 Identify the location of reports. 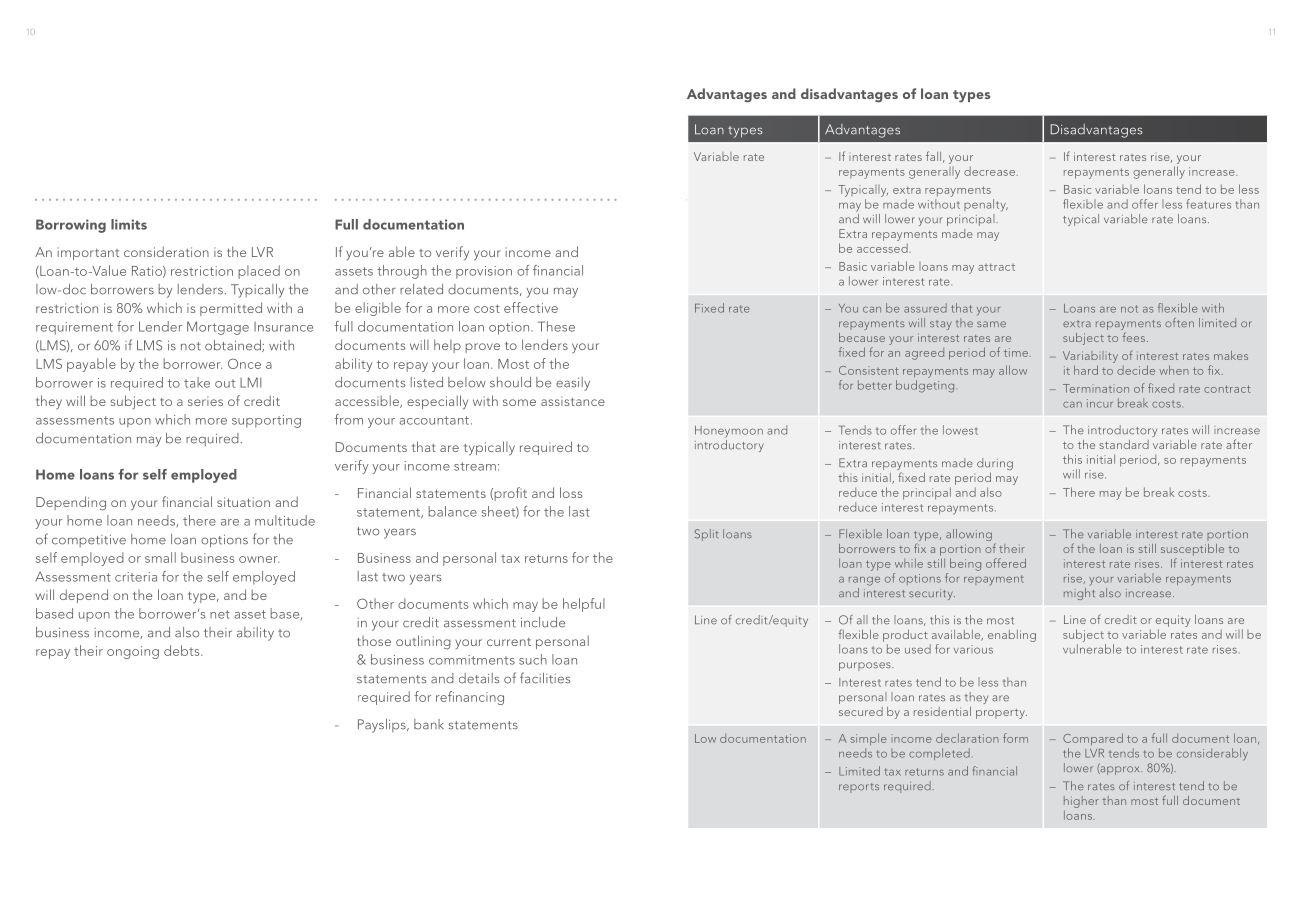
(859, 788).
